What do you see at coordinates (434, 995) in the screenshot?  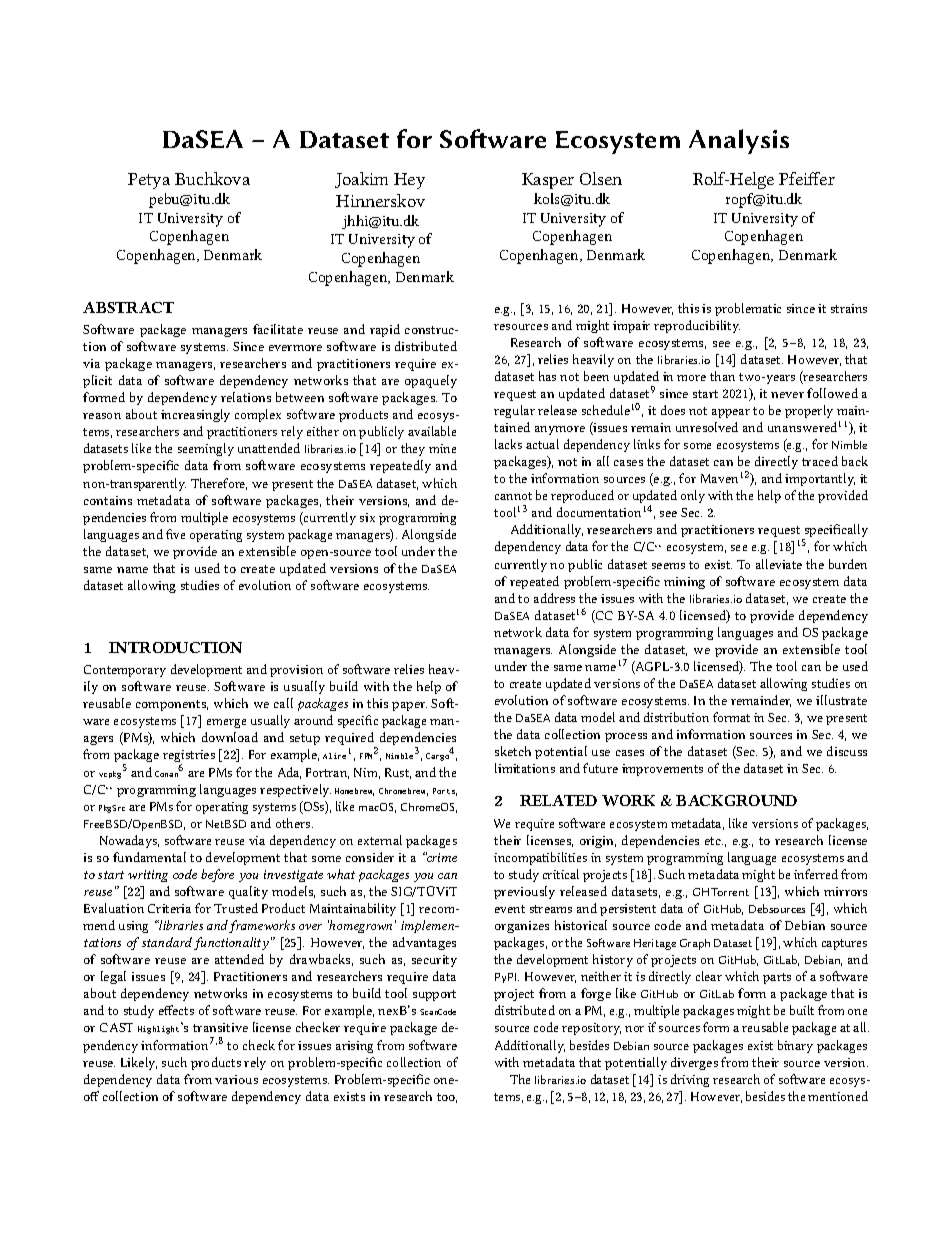 I see `support` at bounding box center [434, 995].
